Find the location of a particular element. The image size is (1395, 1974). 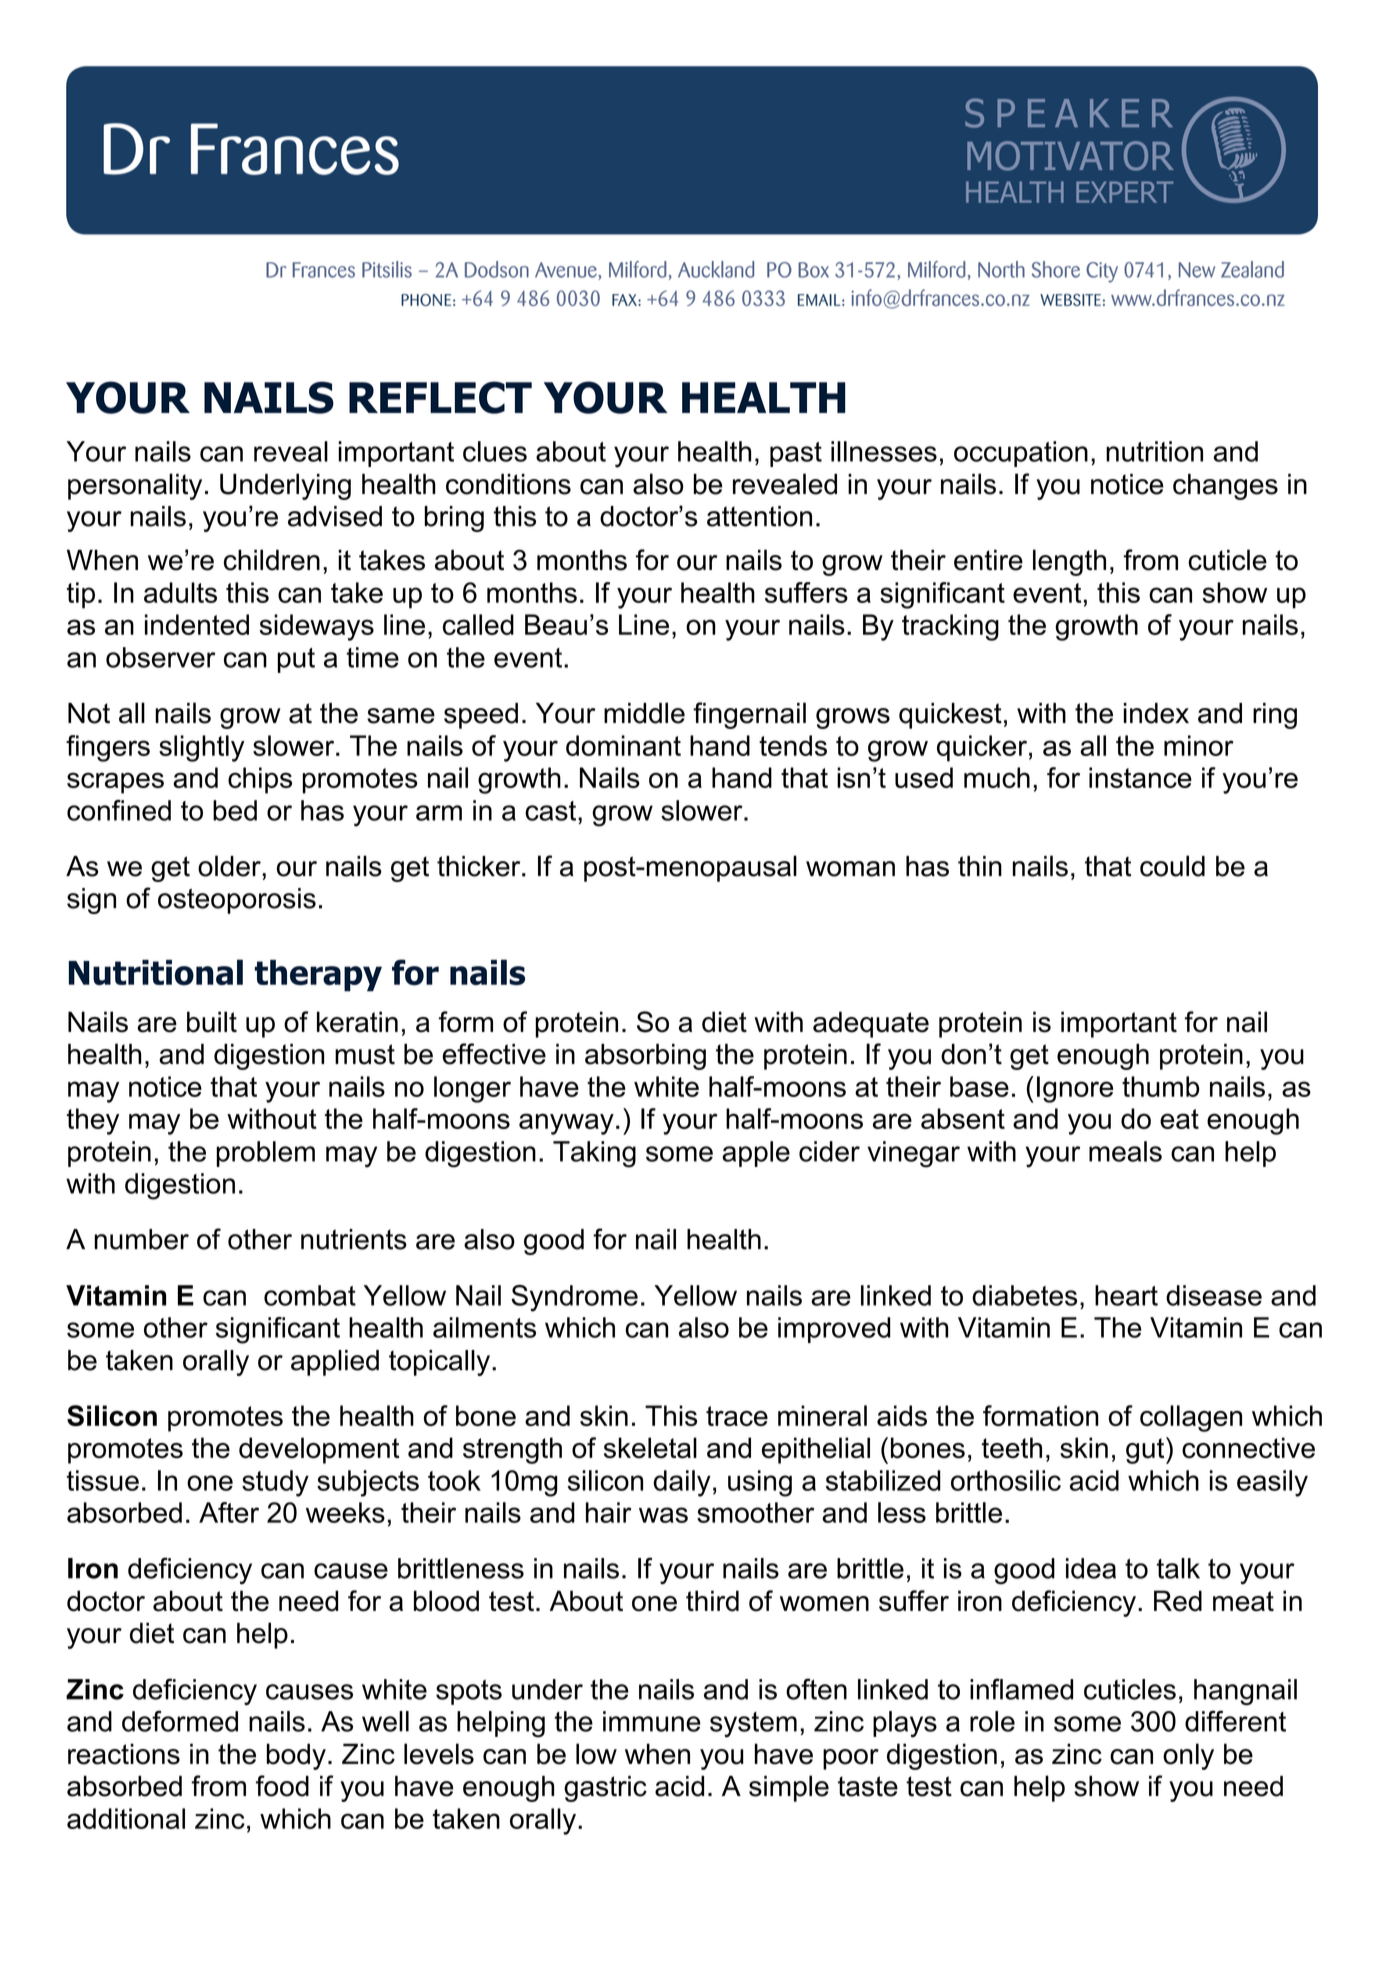

only is located at coordinates (1188, 1756).
